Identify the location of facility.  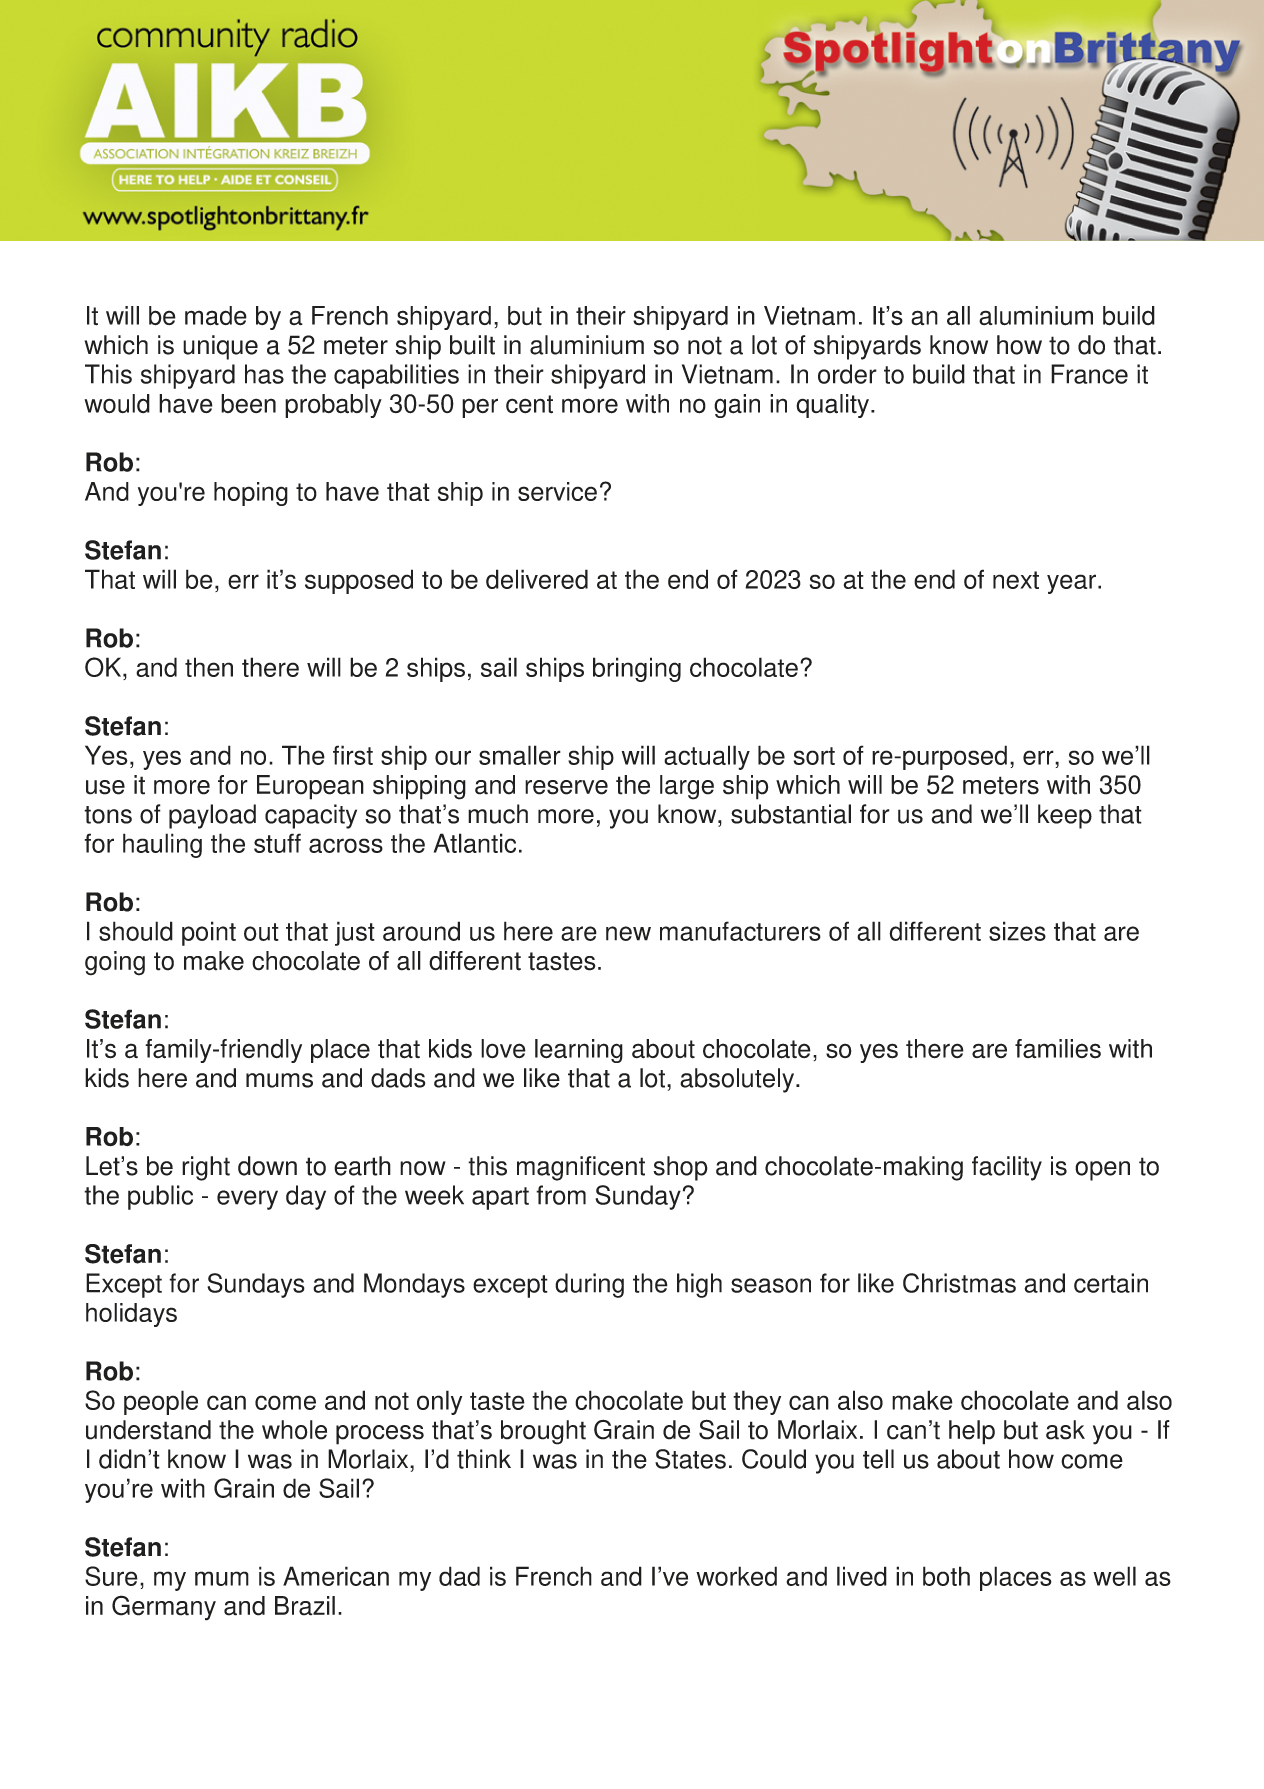
(1007, 1168).
